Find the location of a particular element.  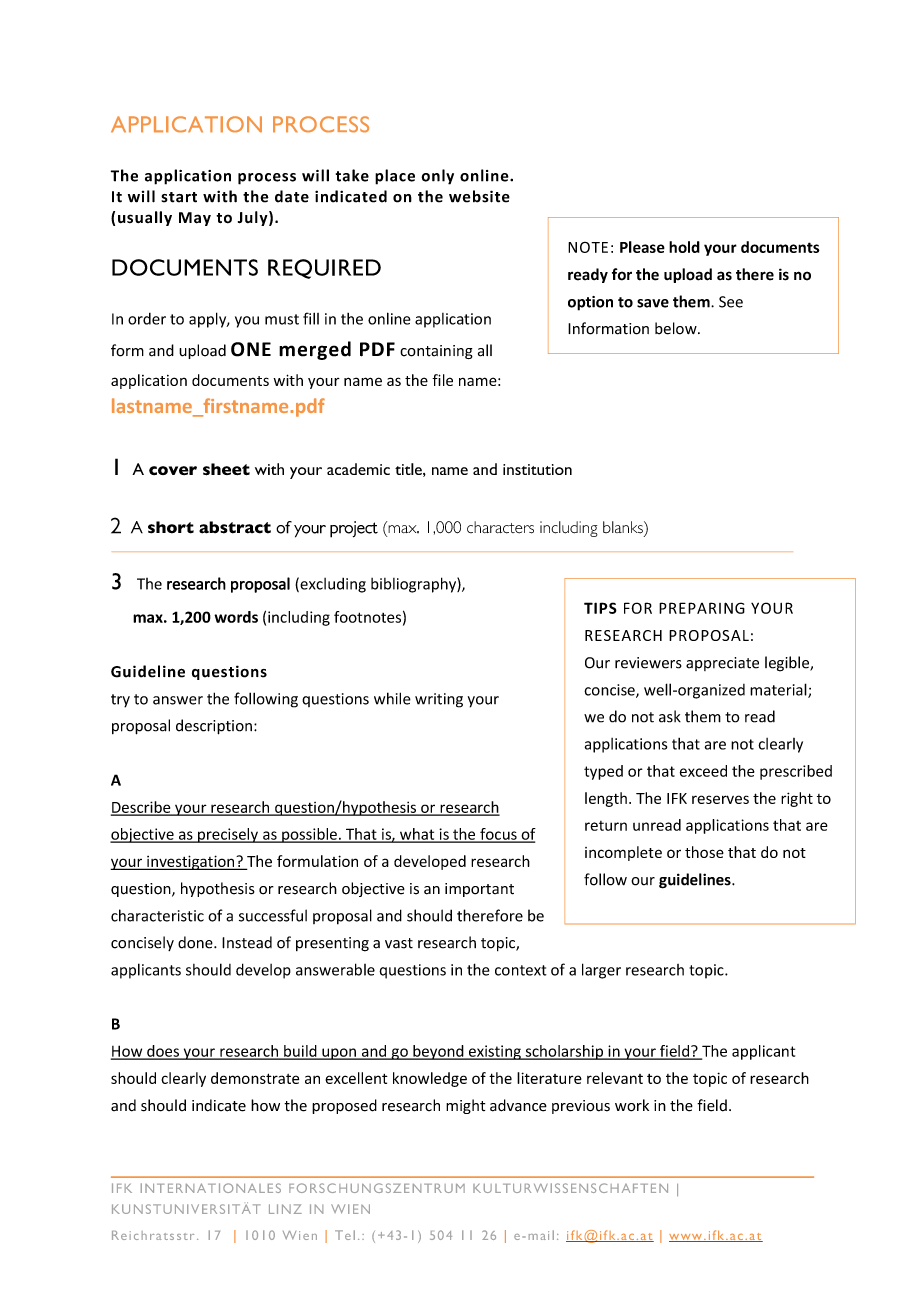

characteristic is located at coordinates (157, 915).
